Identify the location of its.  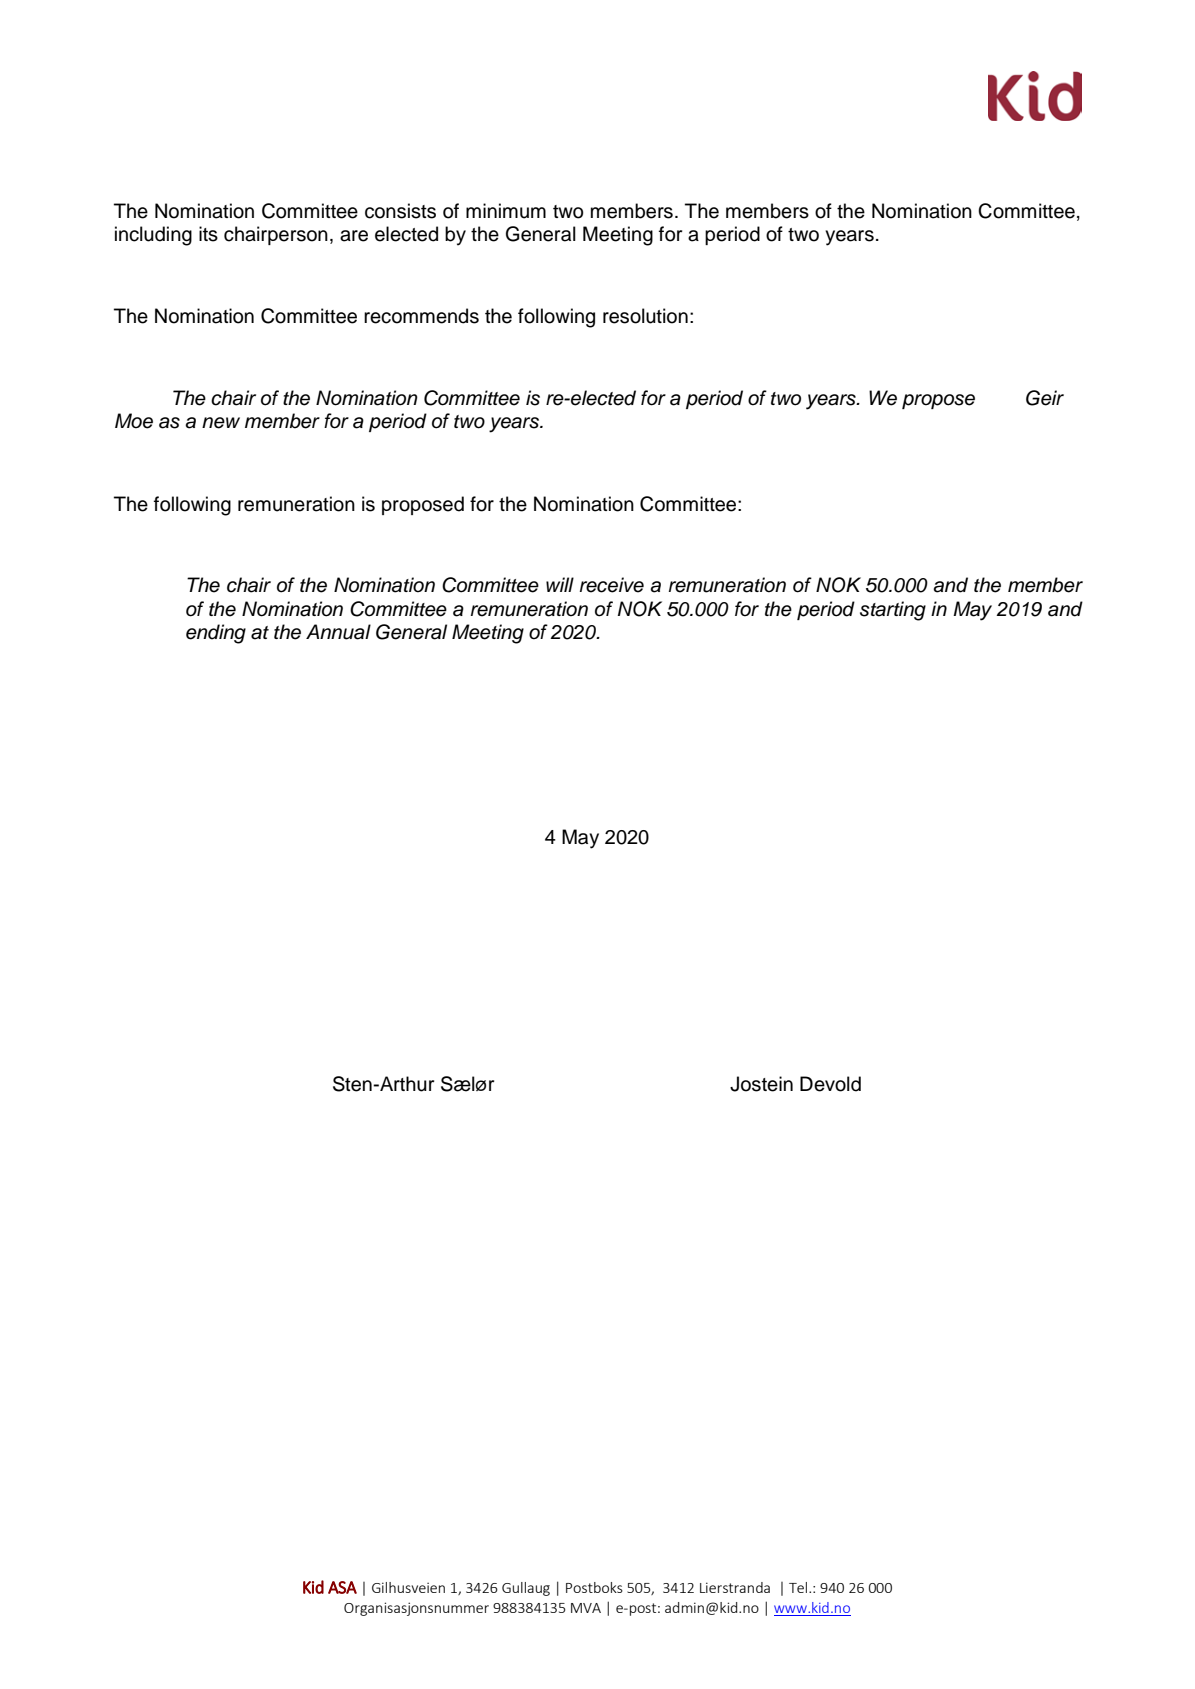
(208, 234).
